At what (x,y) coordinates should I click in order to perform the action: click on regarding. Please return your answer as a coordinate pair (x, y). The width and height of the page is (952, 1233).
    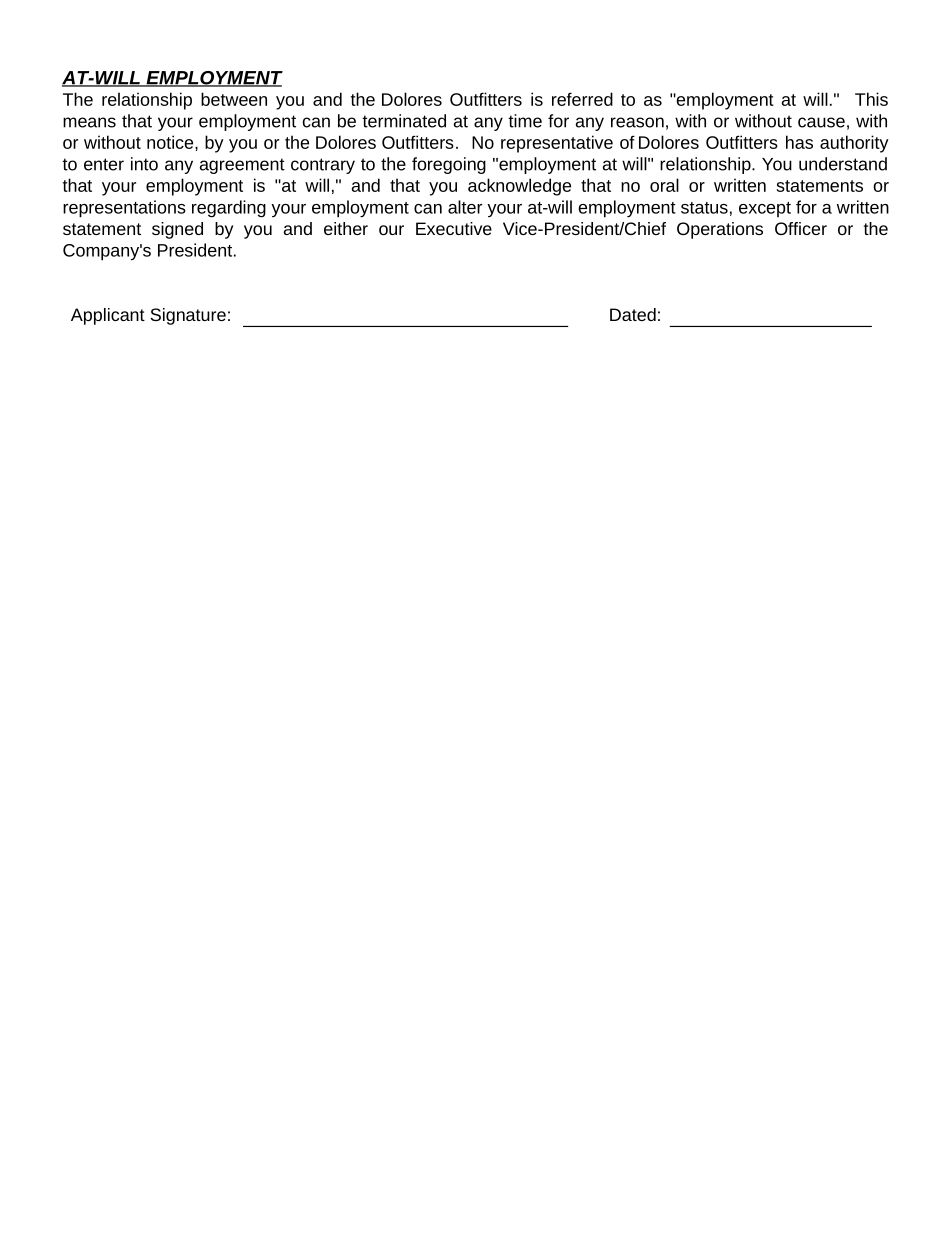
    Looking at the image, I should click on (229, 209).
